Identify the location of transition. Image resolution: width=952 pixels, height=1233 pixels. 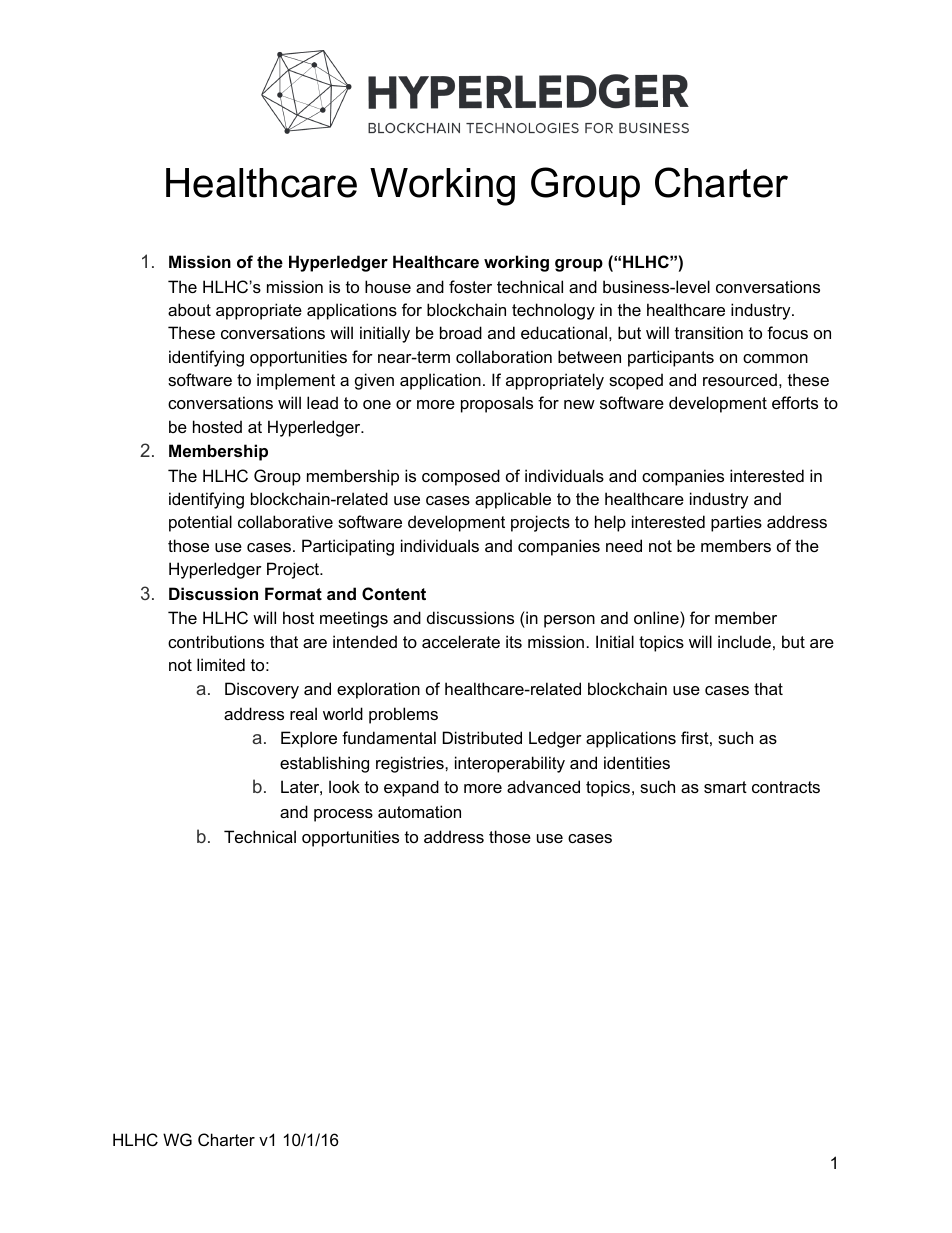
(709, 332).
